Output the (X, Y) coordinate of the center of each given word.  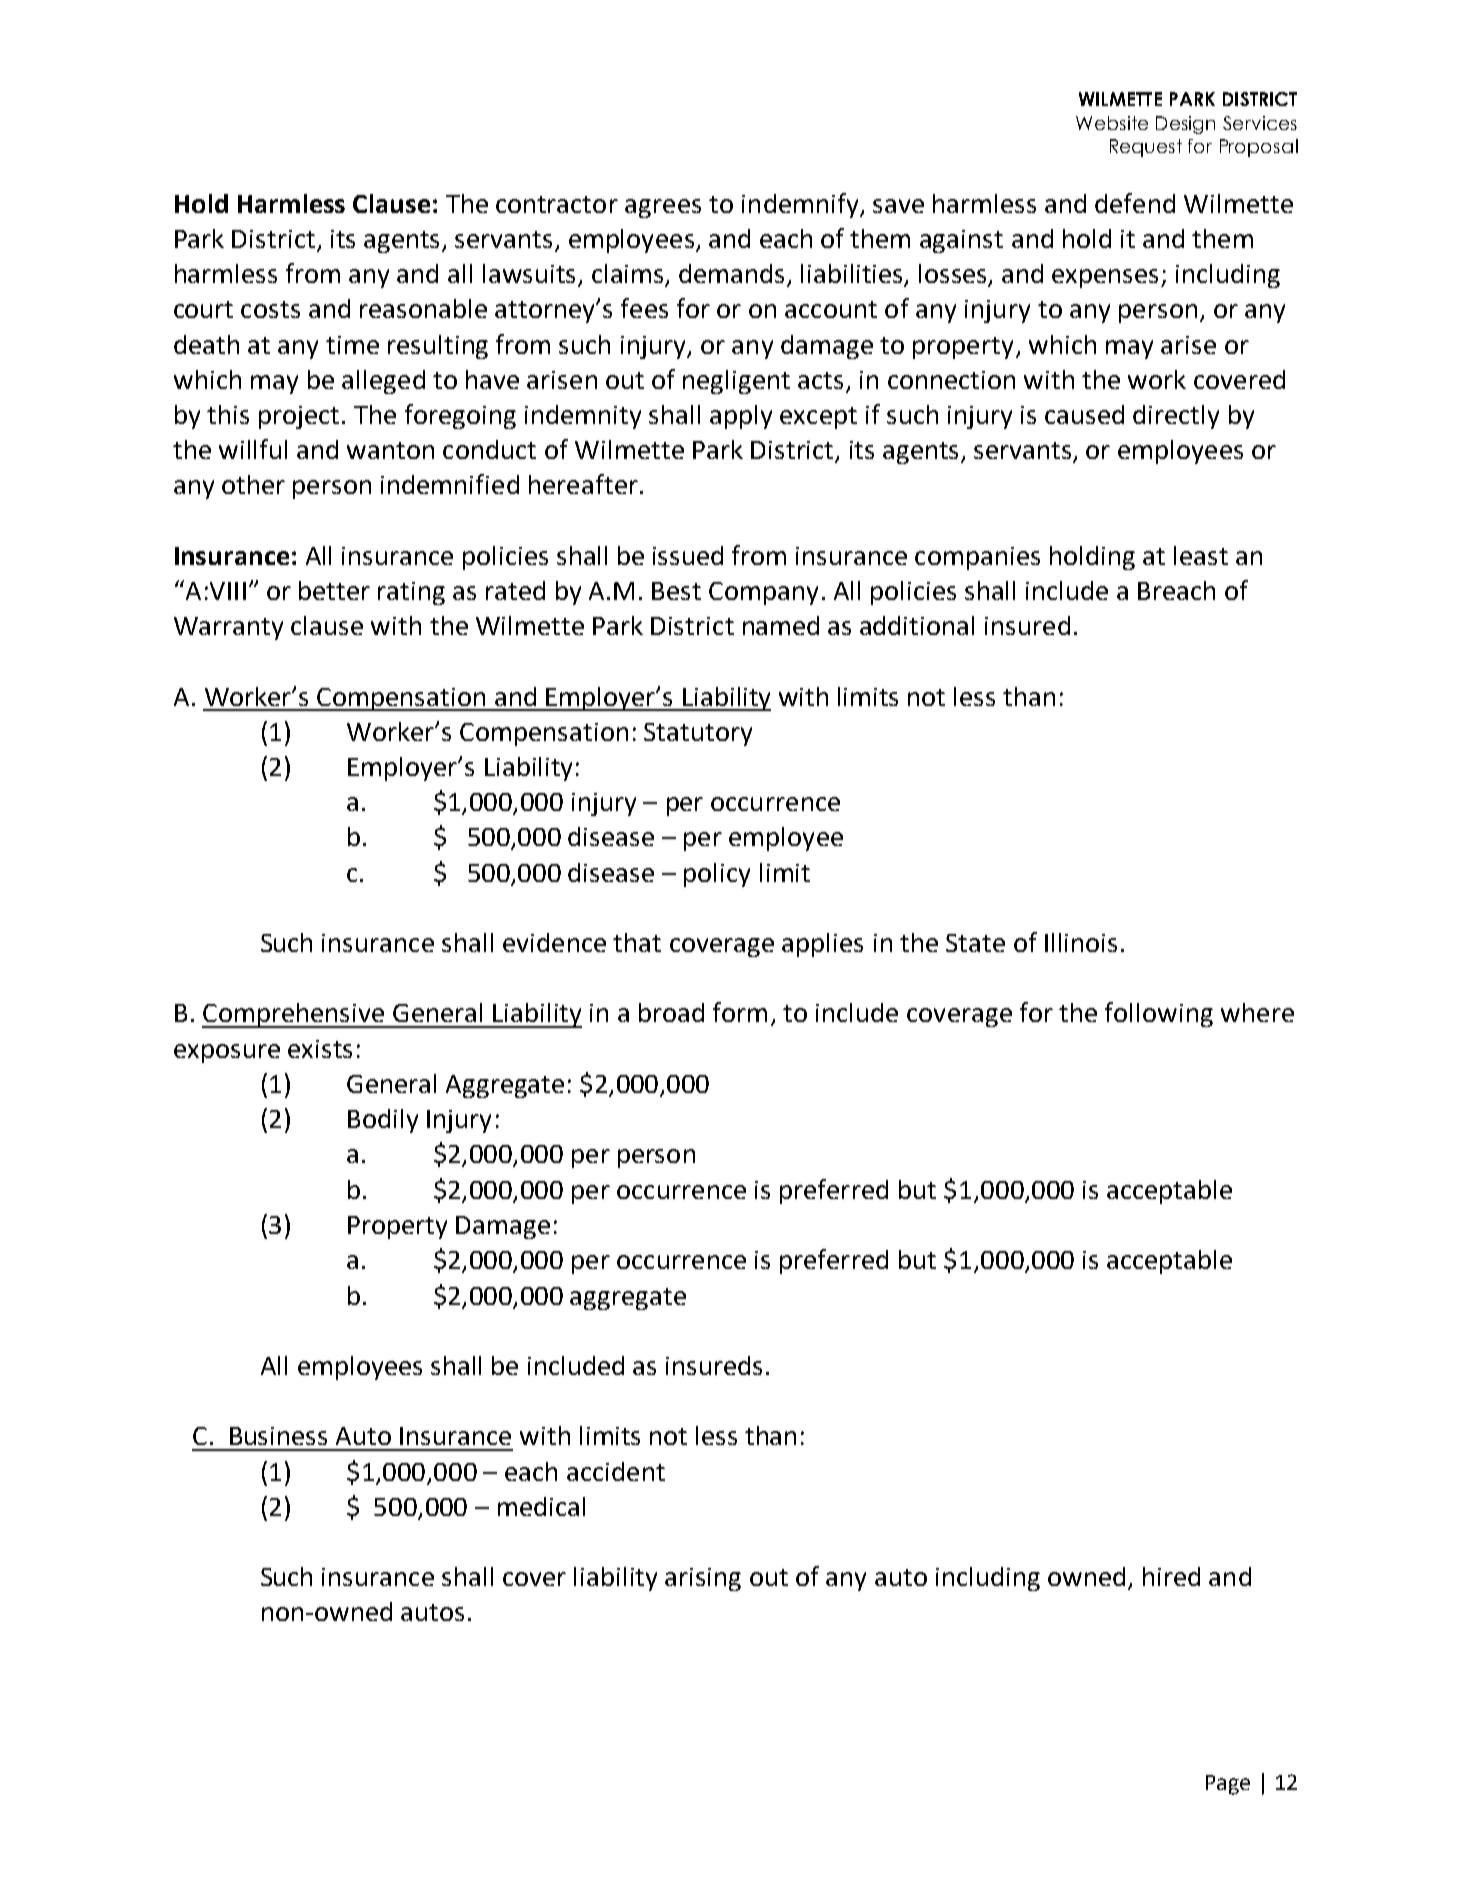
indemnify (801, 205)
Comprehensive (294, 1015)
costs (270, 309)
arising (703, 1579)
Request (1146, 148)
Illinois (1081, 942)
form (740, 1012)
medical (541, 1506)
